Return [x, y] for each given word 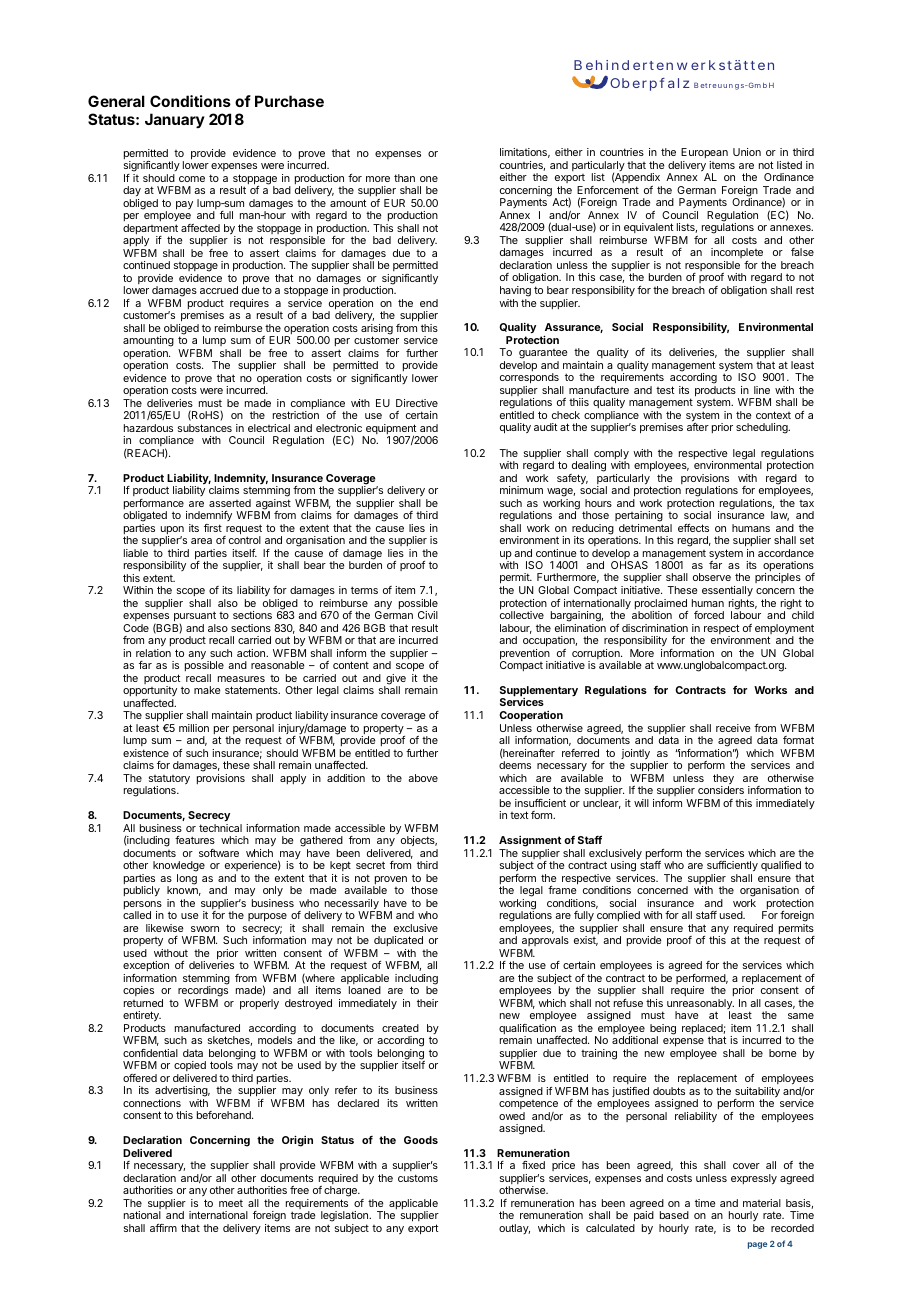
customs [418, 1178]
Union [747, 152]
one [429, 179]
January [175, 120]
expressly [754, 1179]
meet [231, 1203]
